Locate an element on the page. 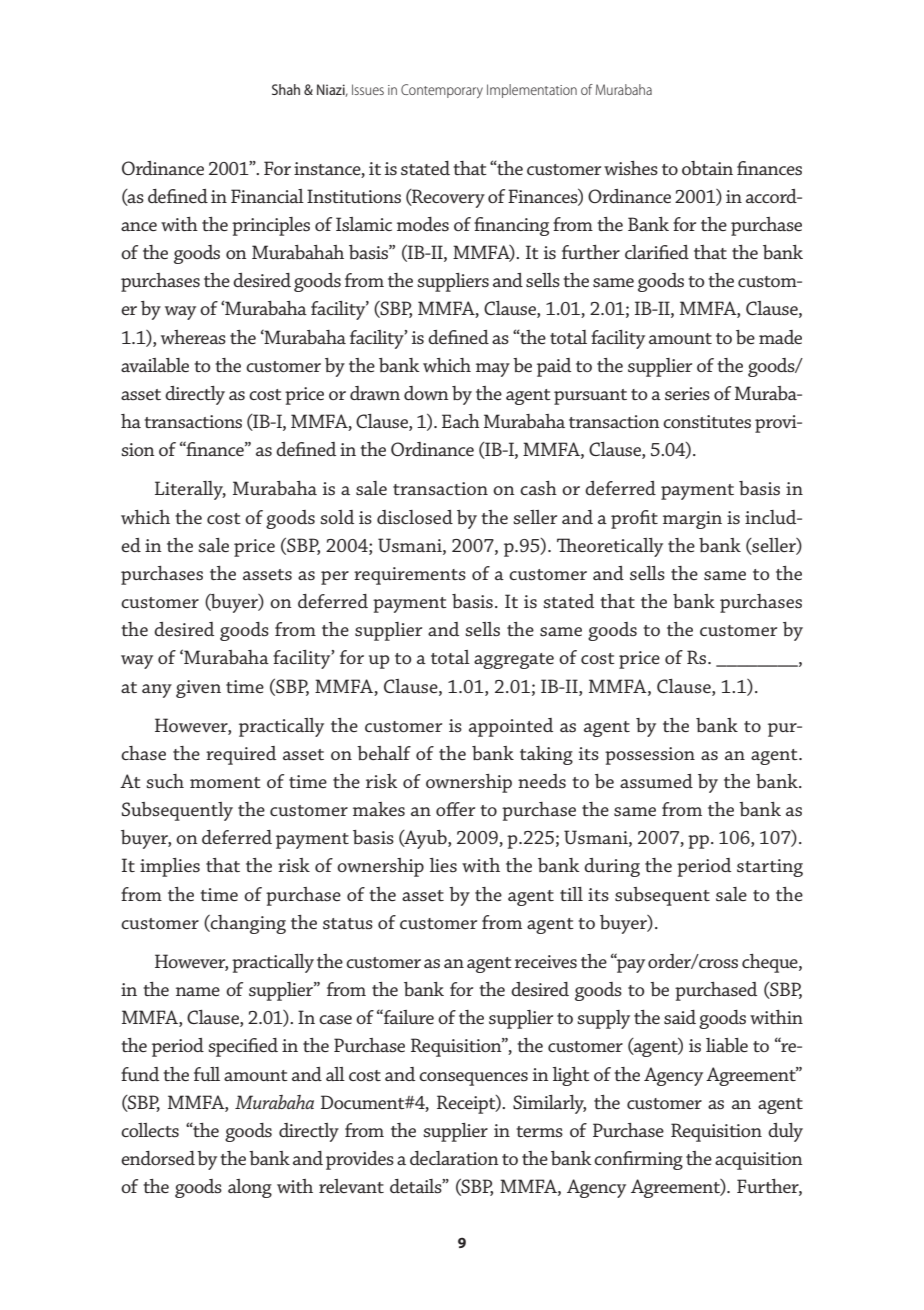 The width and height of the image is (924, 1310). Shah is located at coordinates (286, 89).
